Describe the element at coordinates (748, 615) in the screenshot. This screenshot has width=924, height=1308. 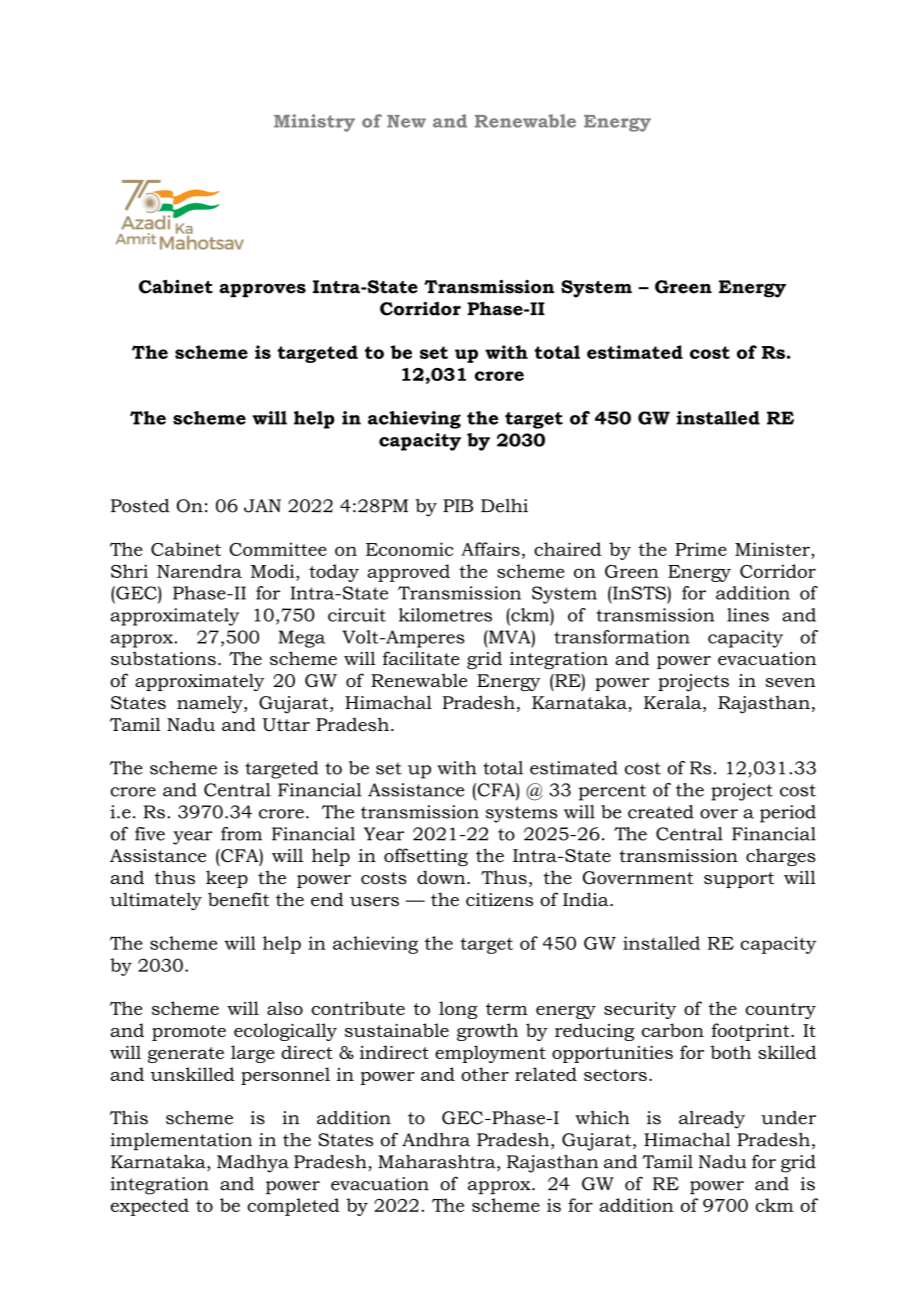
I see `lines` at that location.
